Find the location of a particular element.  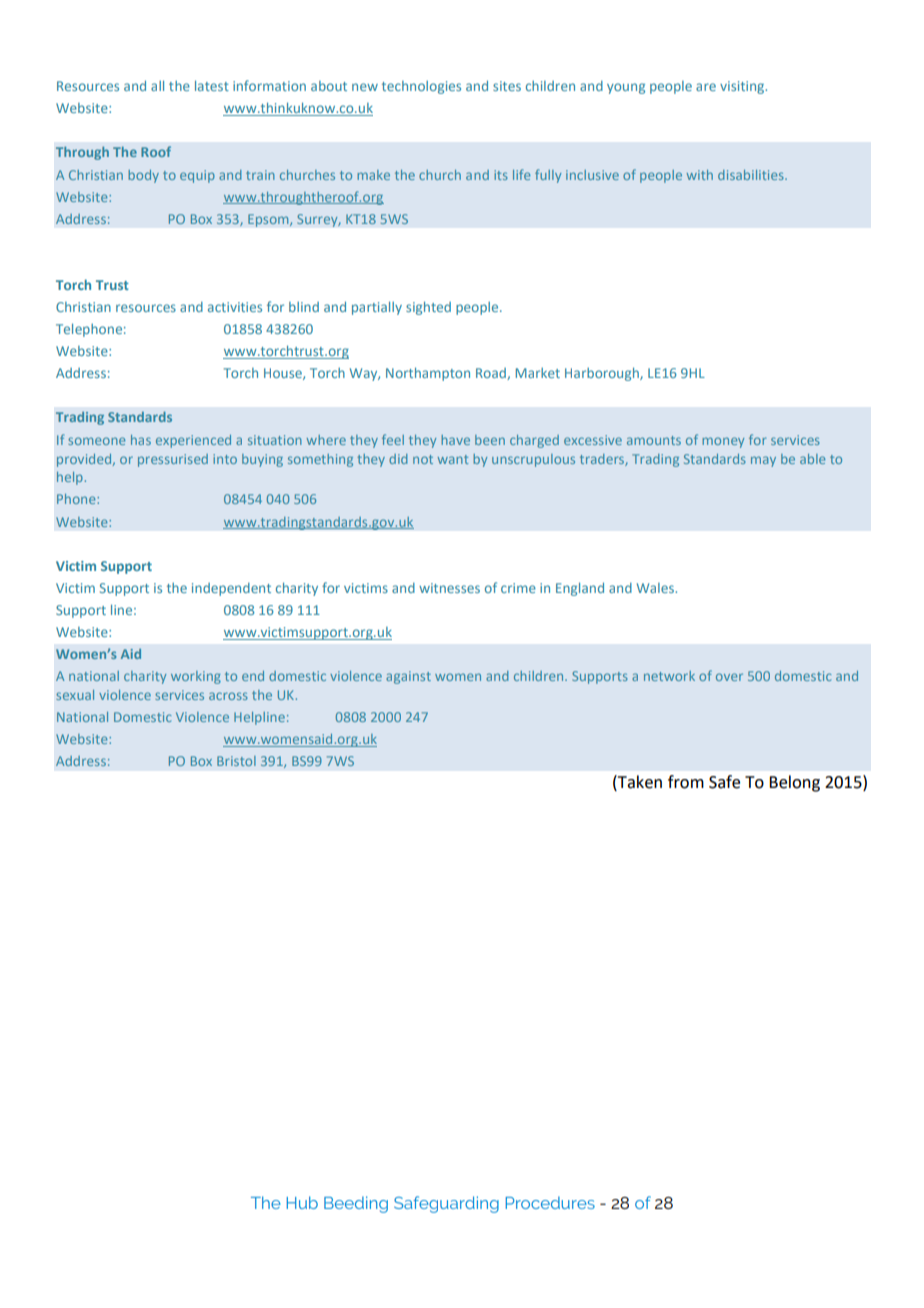

from is located at coordinates (686, 782).
